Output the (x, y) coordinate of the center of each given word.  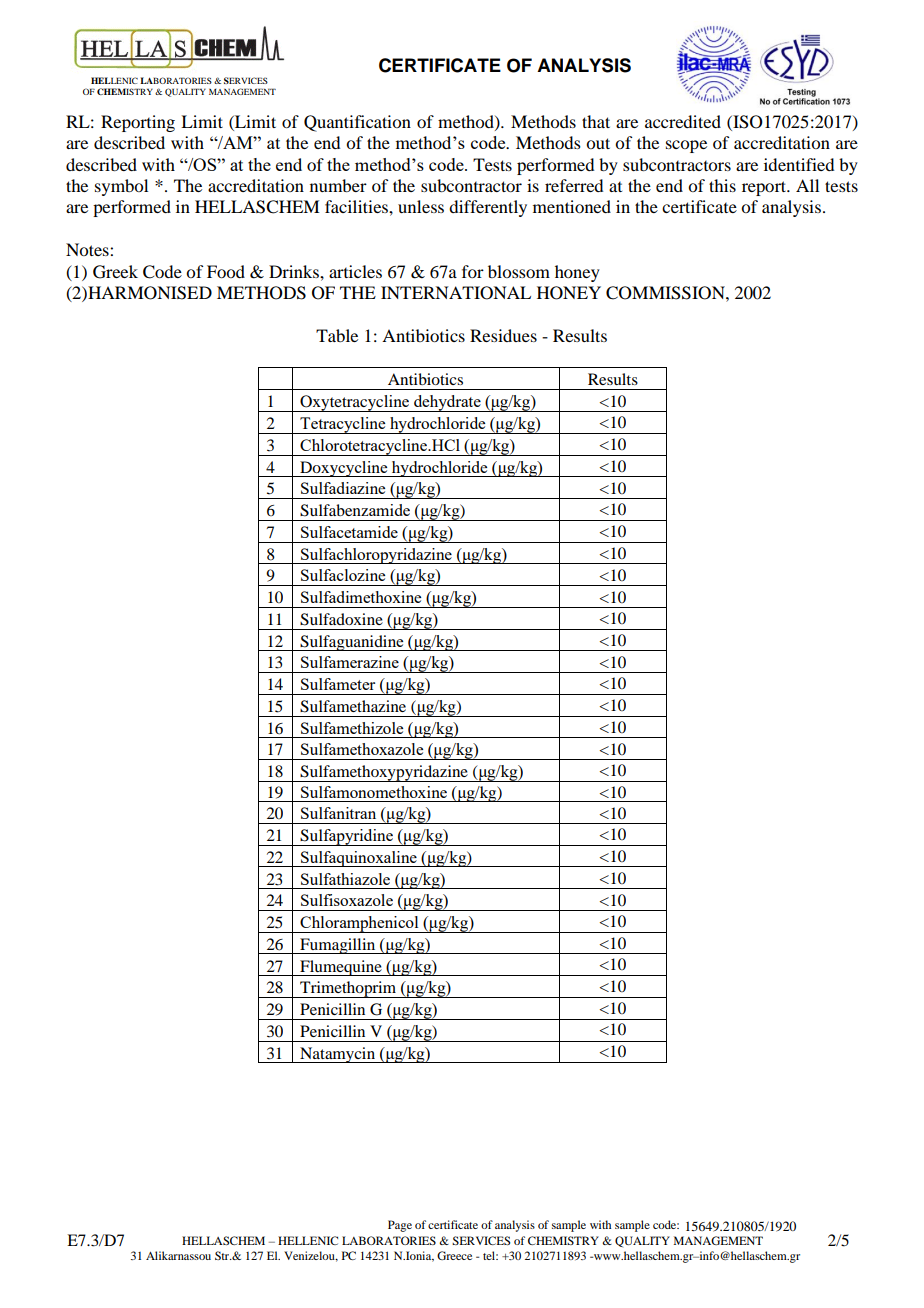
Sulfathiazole (345, 879)
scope (686, 146)
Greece (454, 1255)
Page (400, 1226)
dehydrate (447, 403)
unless (421, 206)
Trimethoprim (348, 989)
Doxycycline (344, 469)
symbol (121, 187)
